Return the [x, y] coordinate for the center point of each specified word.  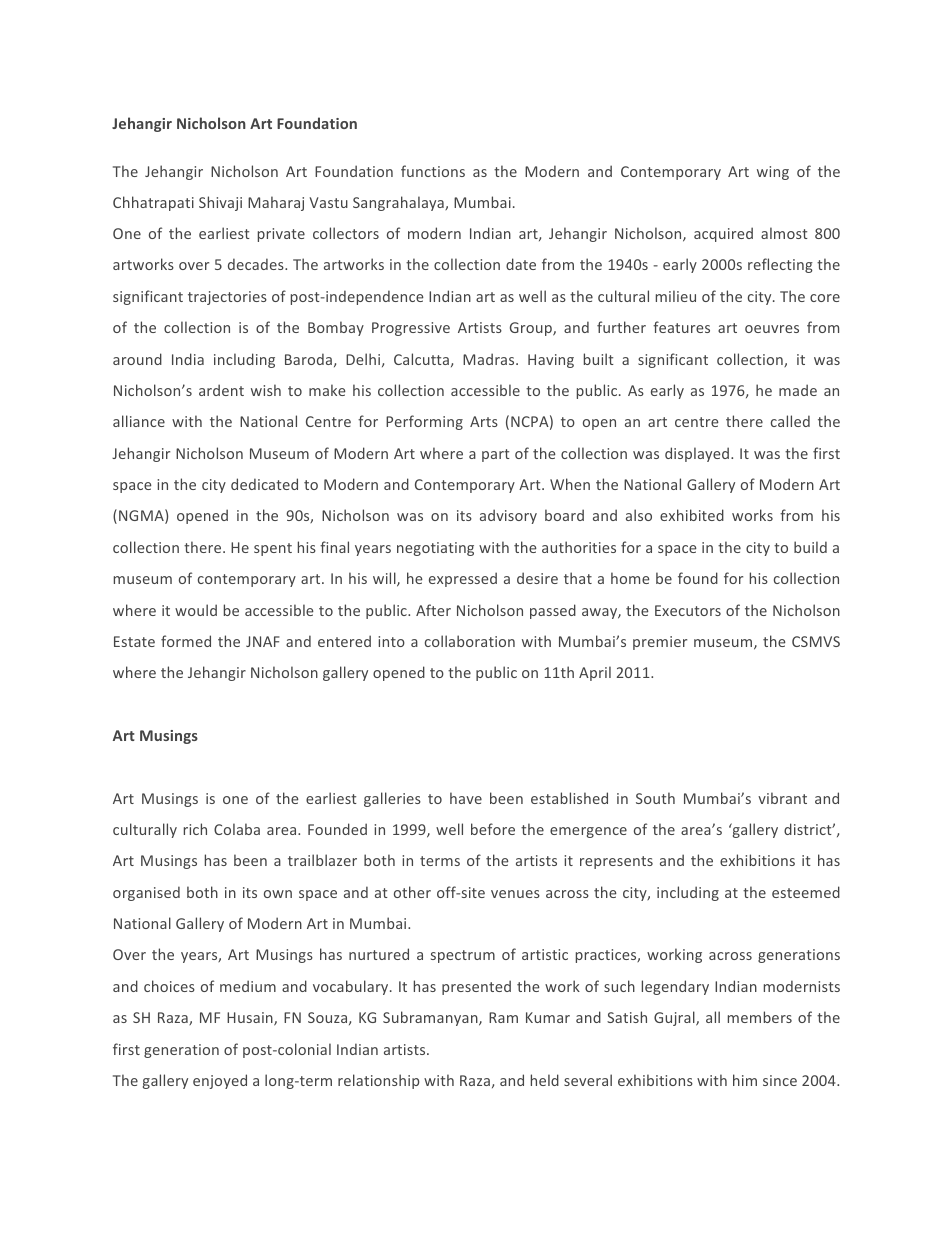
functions [433, 171]
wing [773, 173]
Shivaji [220, 203]
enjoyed [220, 1081]
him [745, 1080]
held [545, 1080]
